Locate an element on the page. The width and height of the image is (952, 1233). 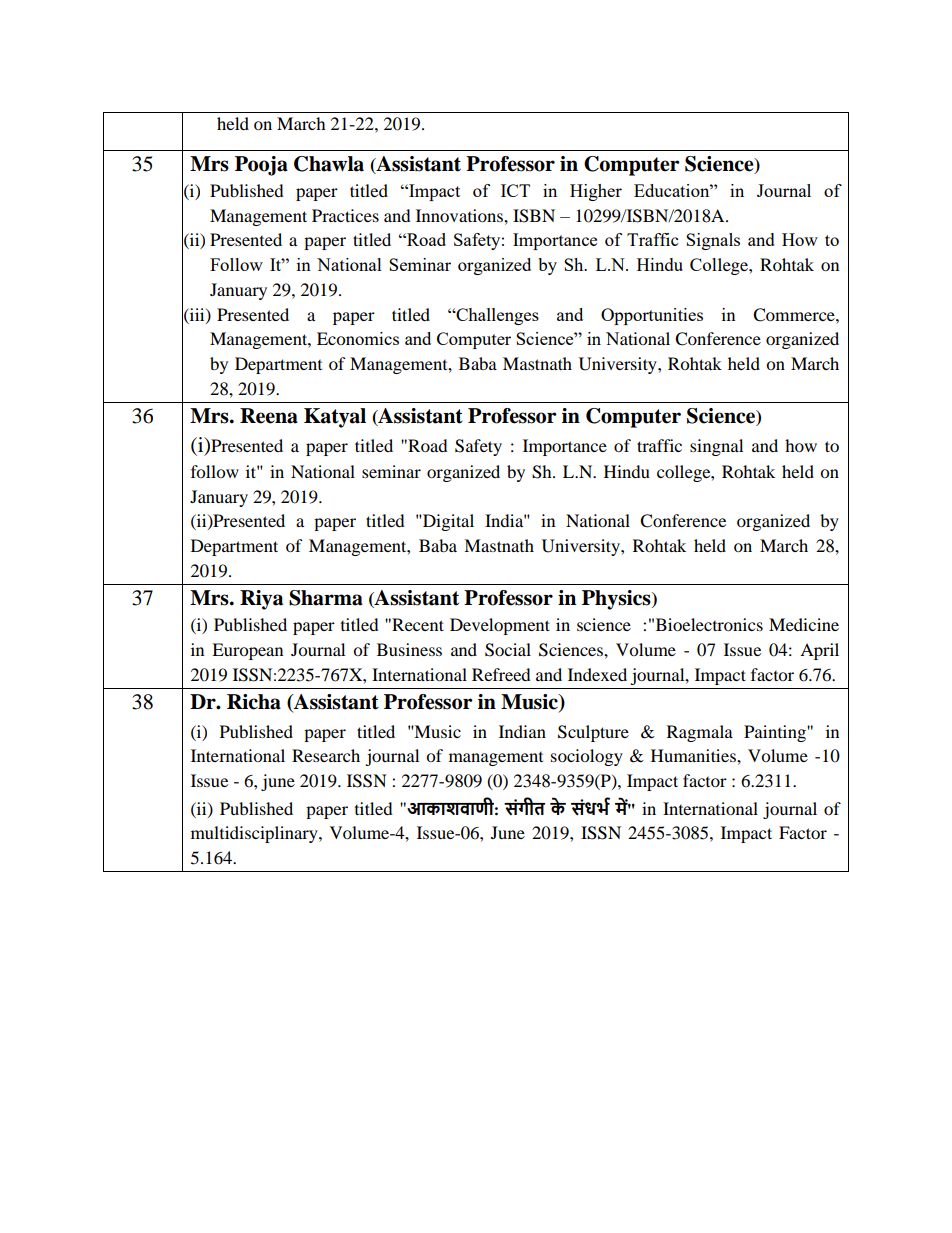
Practices is located at coordinates (345, 215).
